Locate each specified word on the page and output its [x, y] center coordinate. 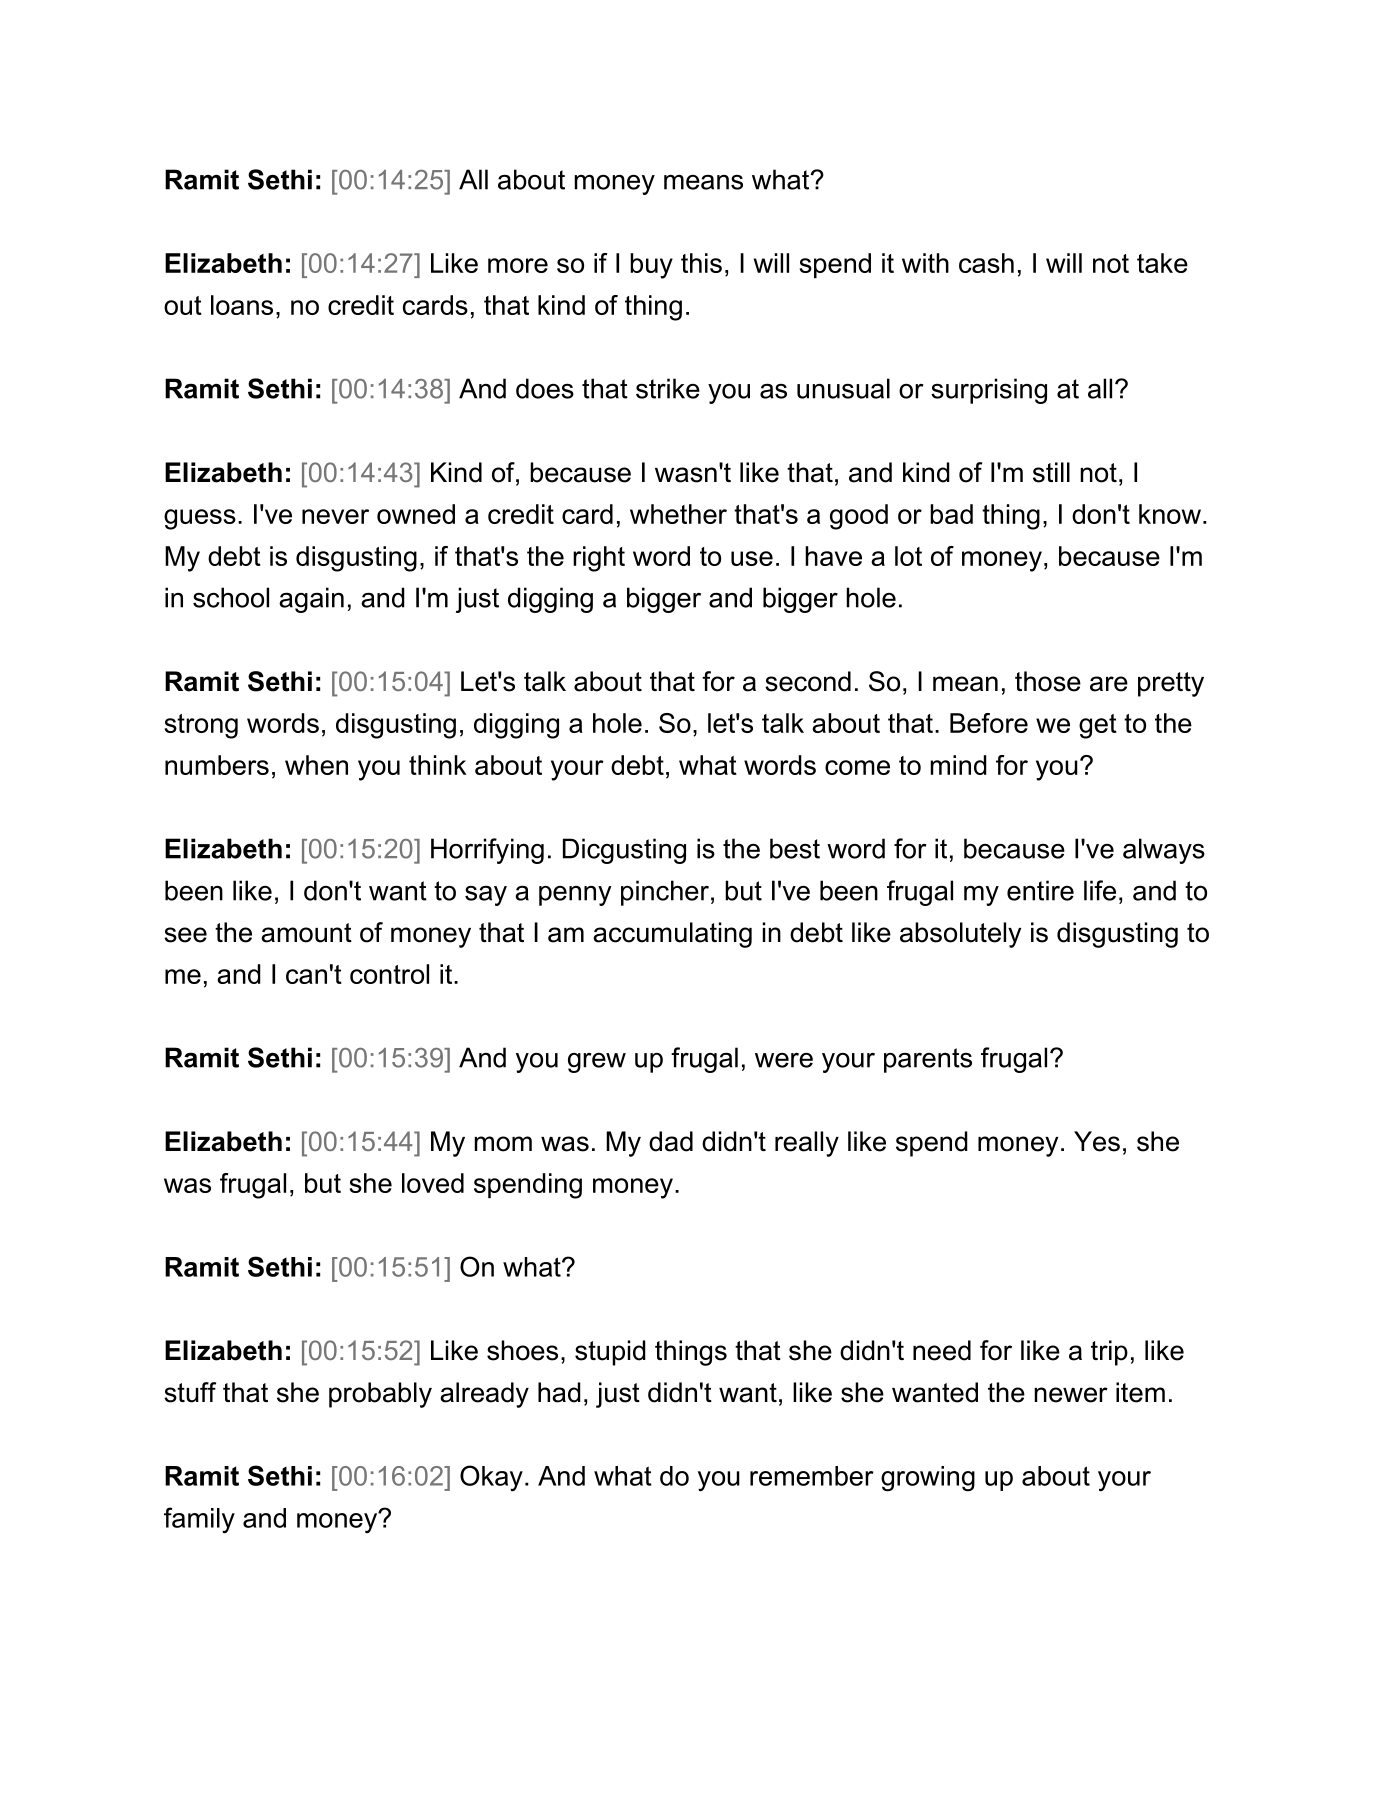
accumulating [672, 935]
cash [986, 263]
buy [651, 266]
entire [1040, 890]
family [199, 1520]
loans [242, 305]
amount [306, 933]
